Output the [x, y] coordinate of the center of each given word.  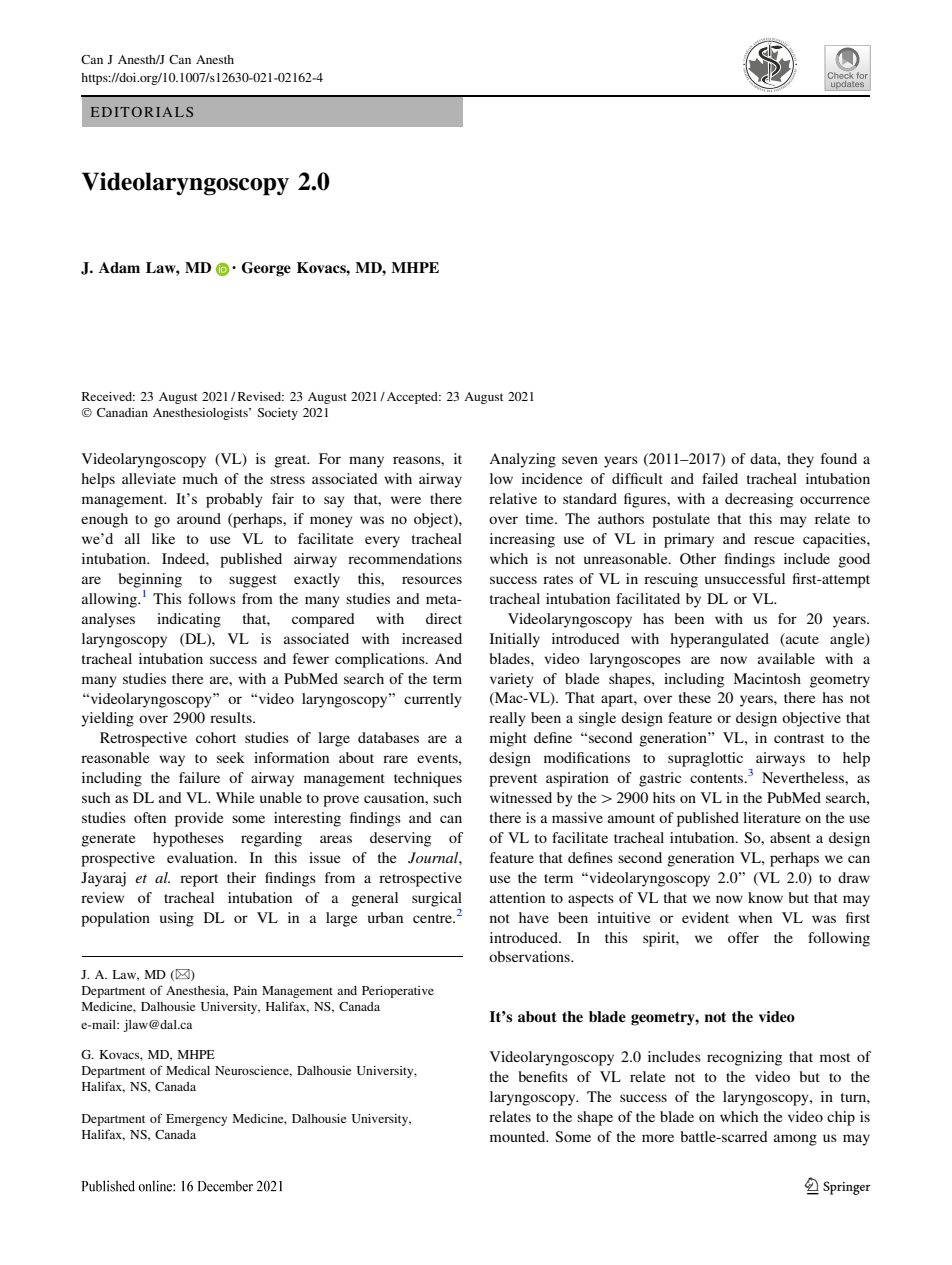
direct [444, 618]
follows [212, 598]
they [800, 460]
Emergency [196, 1120]
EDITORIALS [142, 112]
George [266, 269]
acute [801, 638]
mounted [519, 1136]
